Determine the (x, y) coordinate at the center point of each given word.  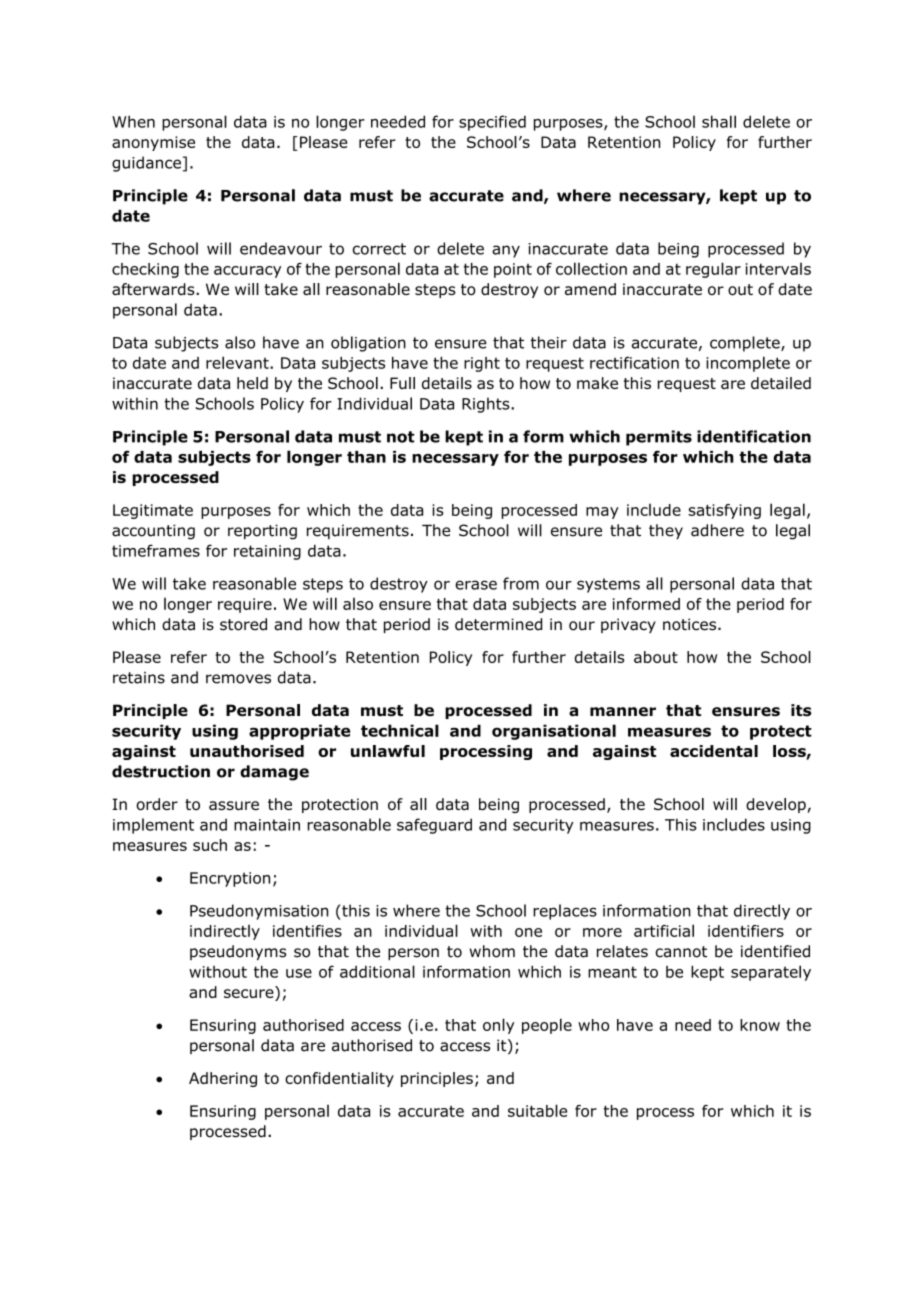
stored (243, 624)
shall (719, 121)
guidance (146, 164)
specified (492, 123)
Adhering (223, 1079)
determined (498, 624)
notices (691, 624)
